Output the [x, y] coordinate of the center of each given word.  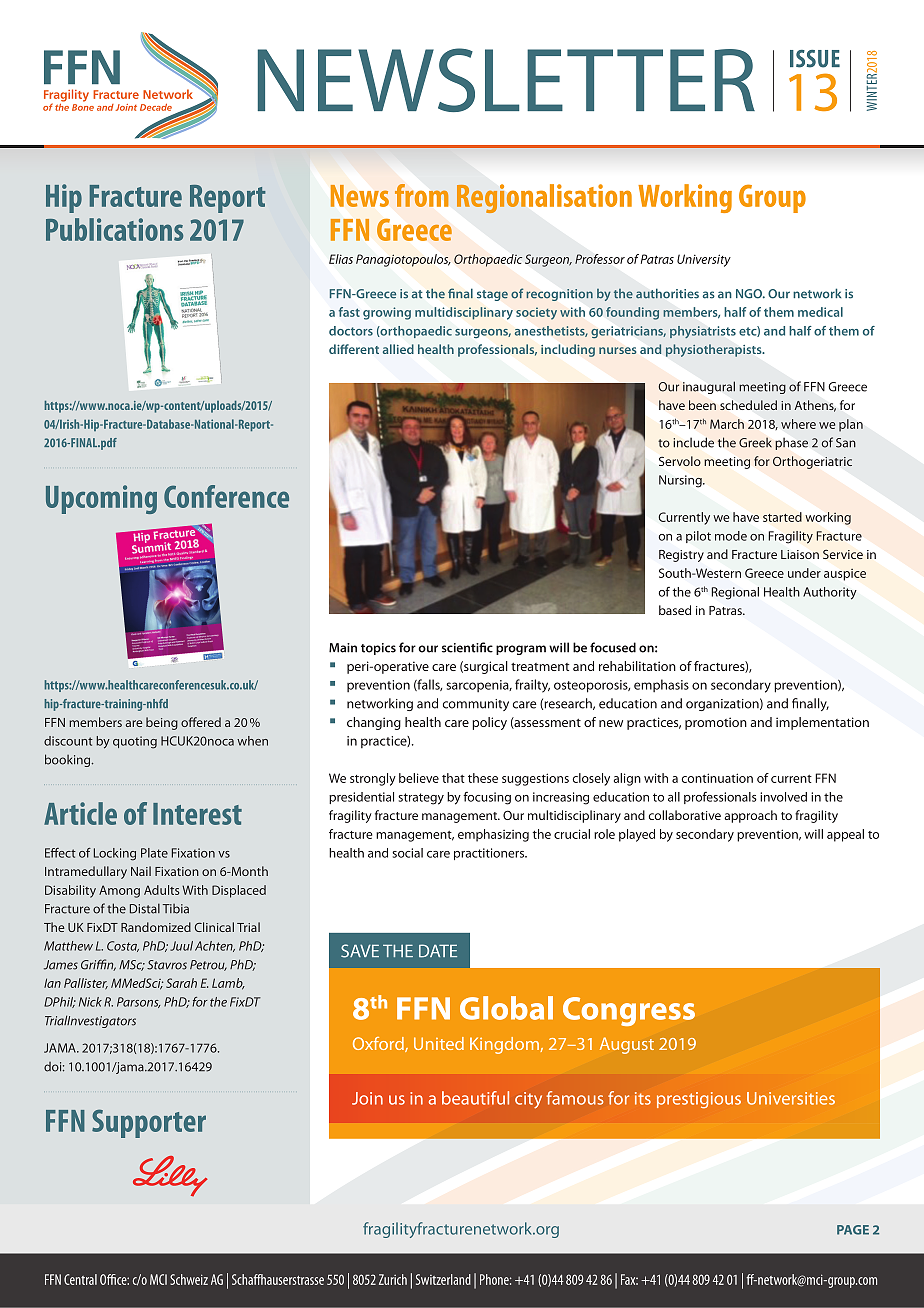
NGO [750, 294]
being [162, 723]
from [421, 195]
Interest [197, 814]
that [453, 778]
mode [731, 536]
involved [783, 797]
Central [80, 1279]
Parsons [138, 1002]
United [439, 1043]
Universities [791, 1098]
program [521, 650]
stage [492, 295]
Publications [114, 229]
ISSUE [815, 59]
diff [339, 349]
